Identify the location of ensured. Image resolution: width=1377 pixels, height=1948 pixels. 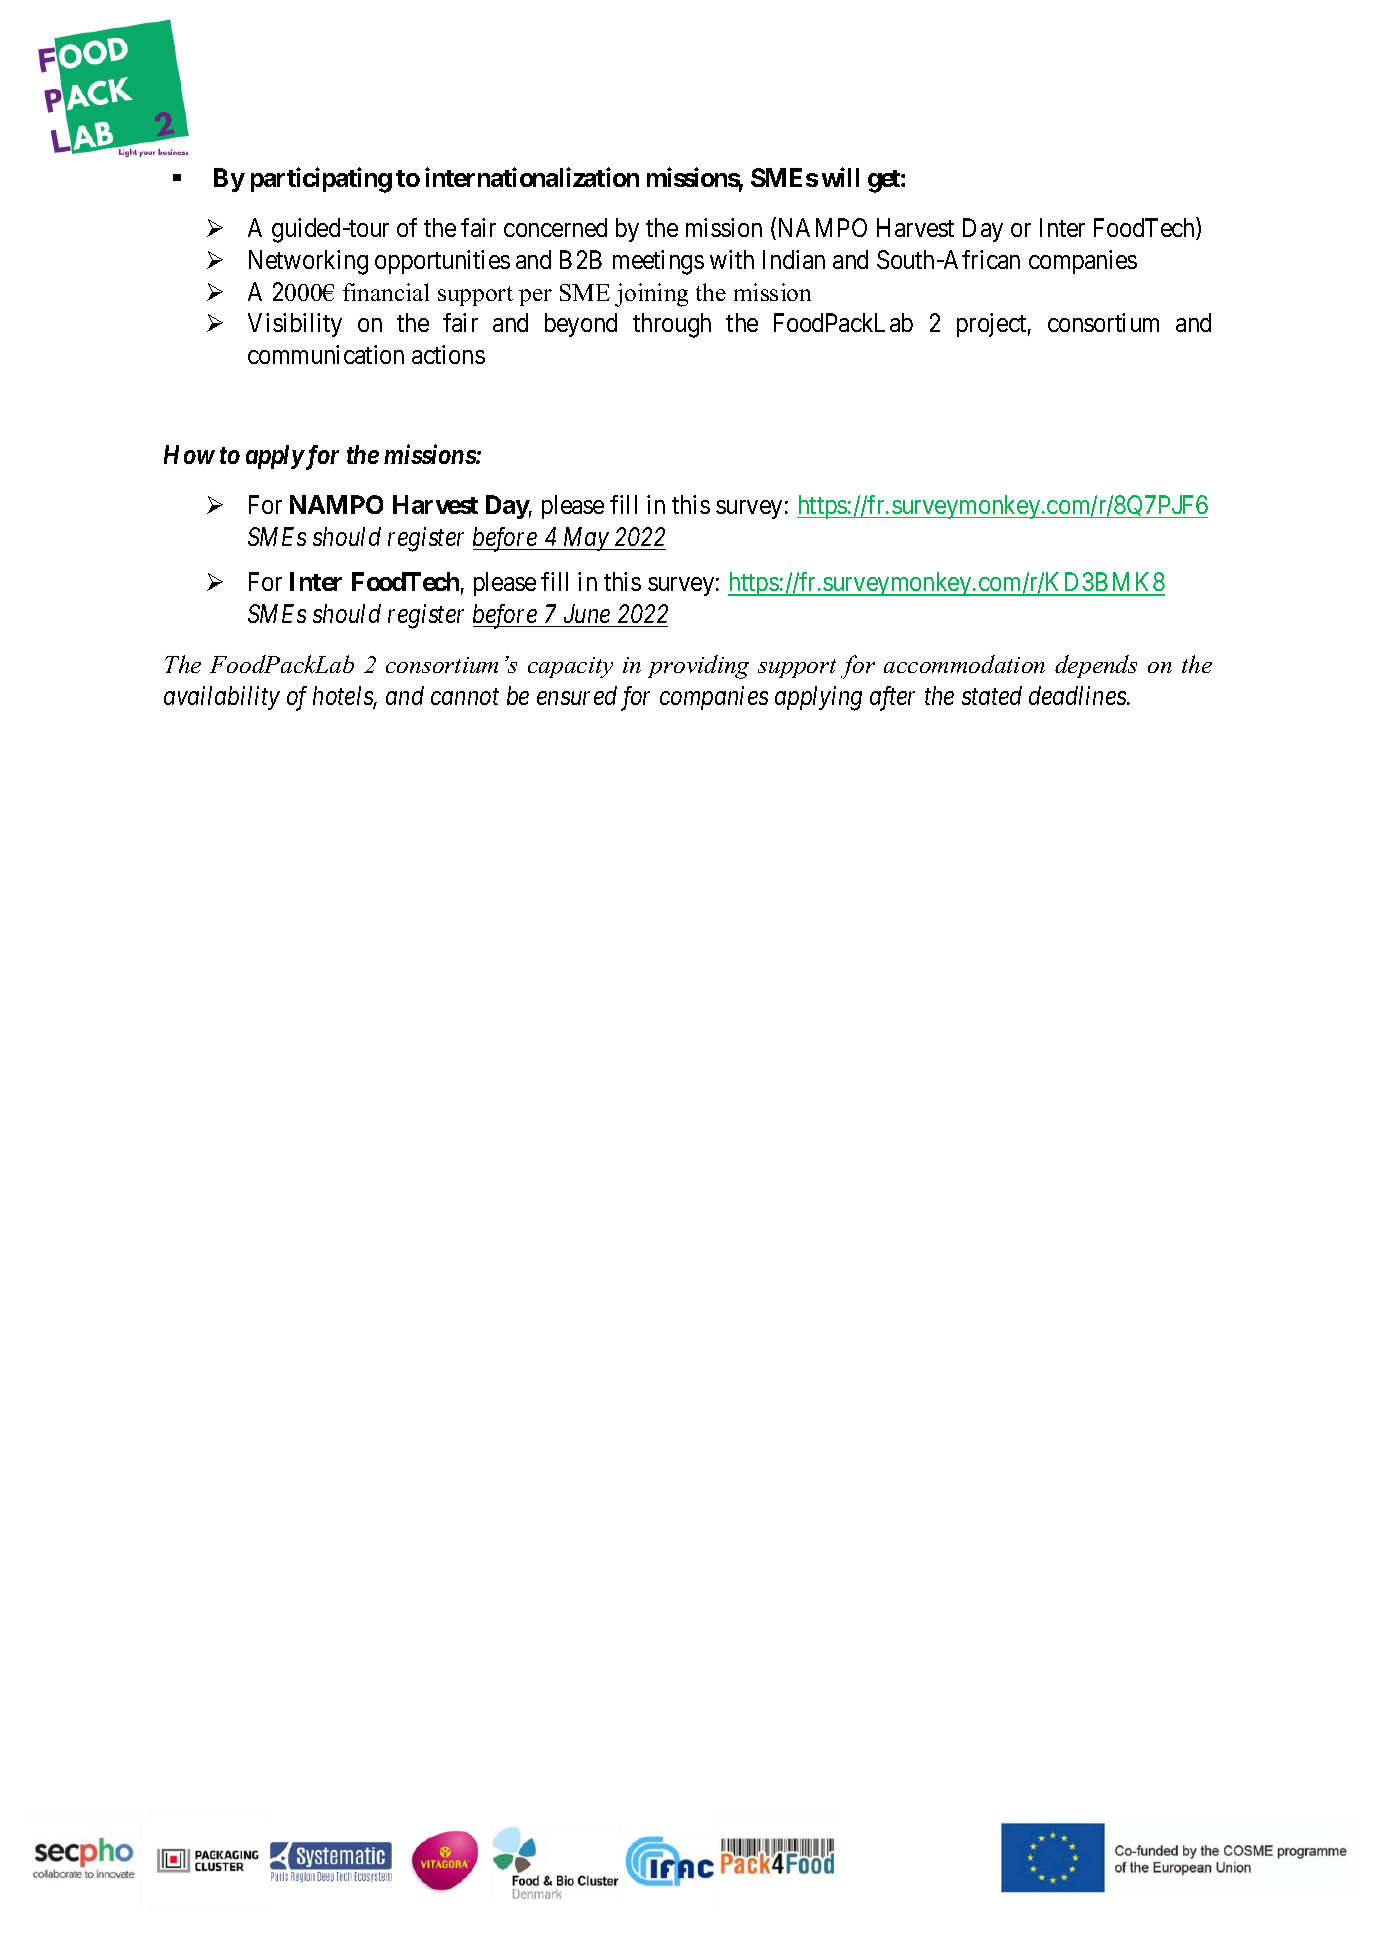
(577, 695).
